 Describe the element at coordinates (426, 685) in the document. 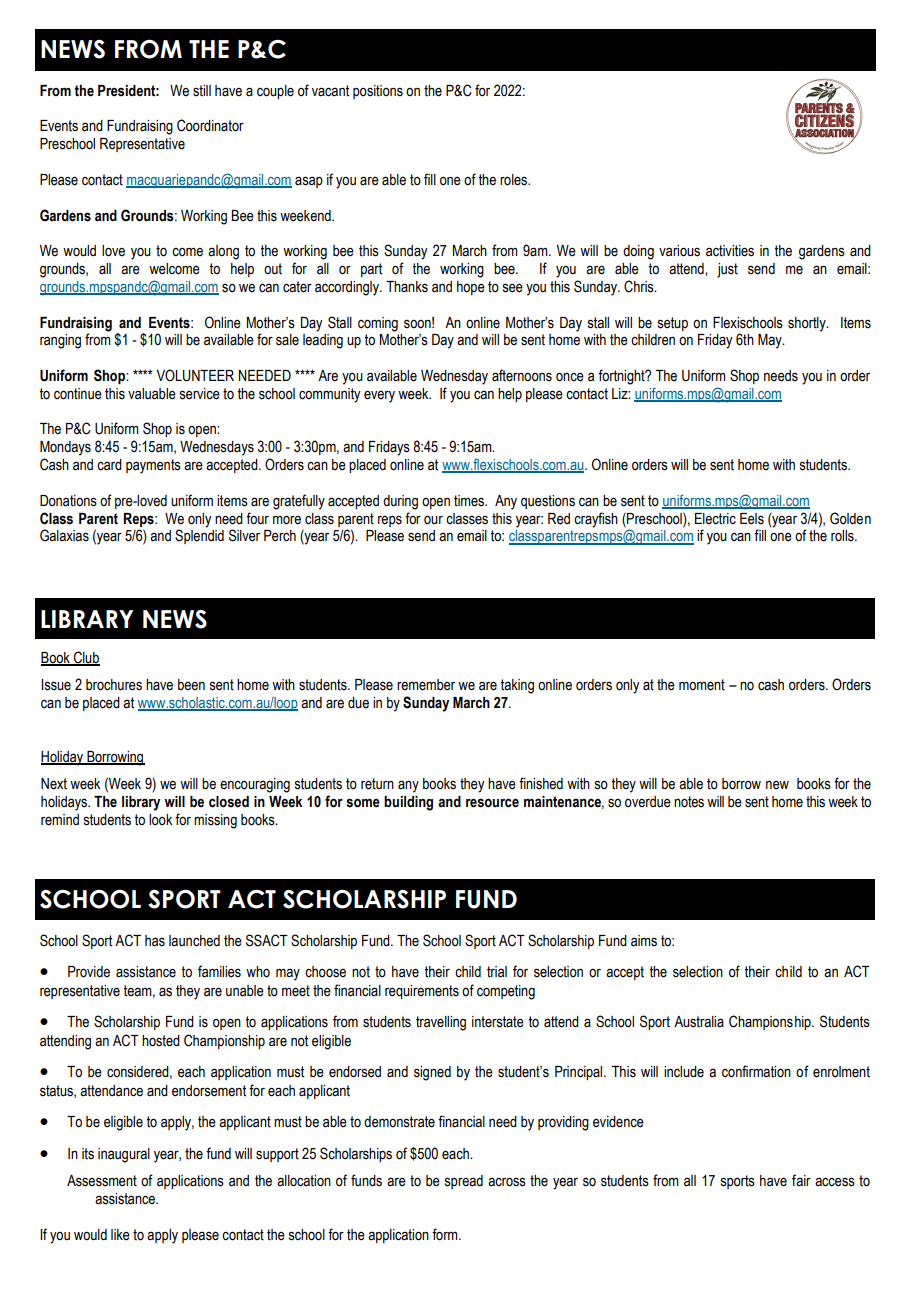

I see `remember` at that location.
